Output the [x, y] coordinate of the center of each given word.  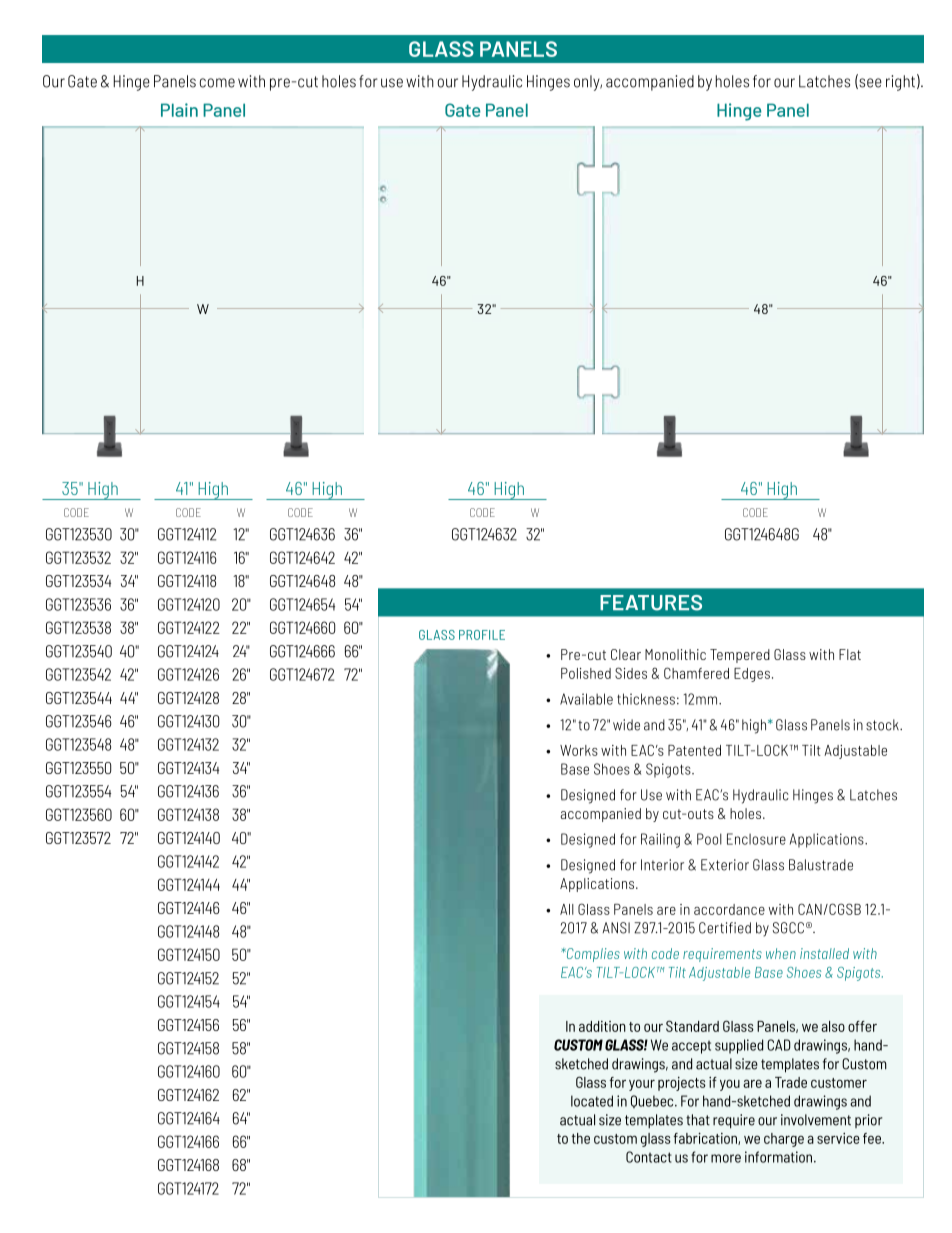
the [581, 1138]
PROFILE [482, 635]
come [217, 83]
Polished [586, 673]
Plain [179, 110]
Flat [850, 654]
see [869, 83]
